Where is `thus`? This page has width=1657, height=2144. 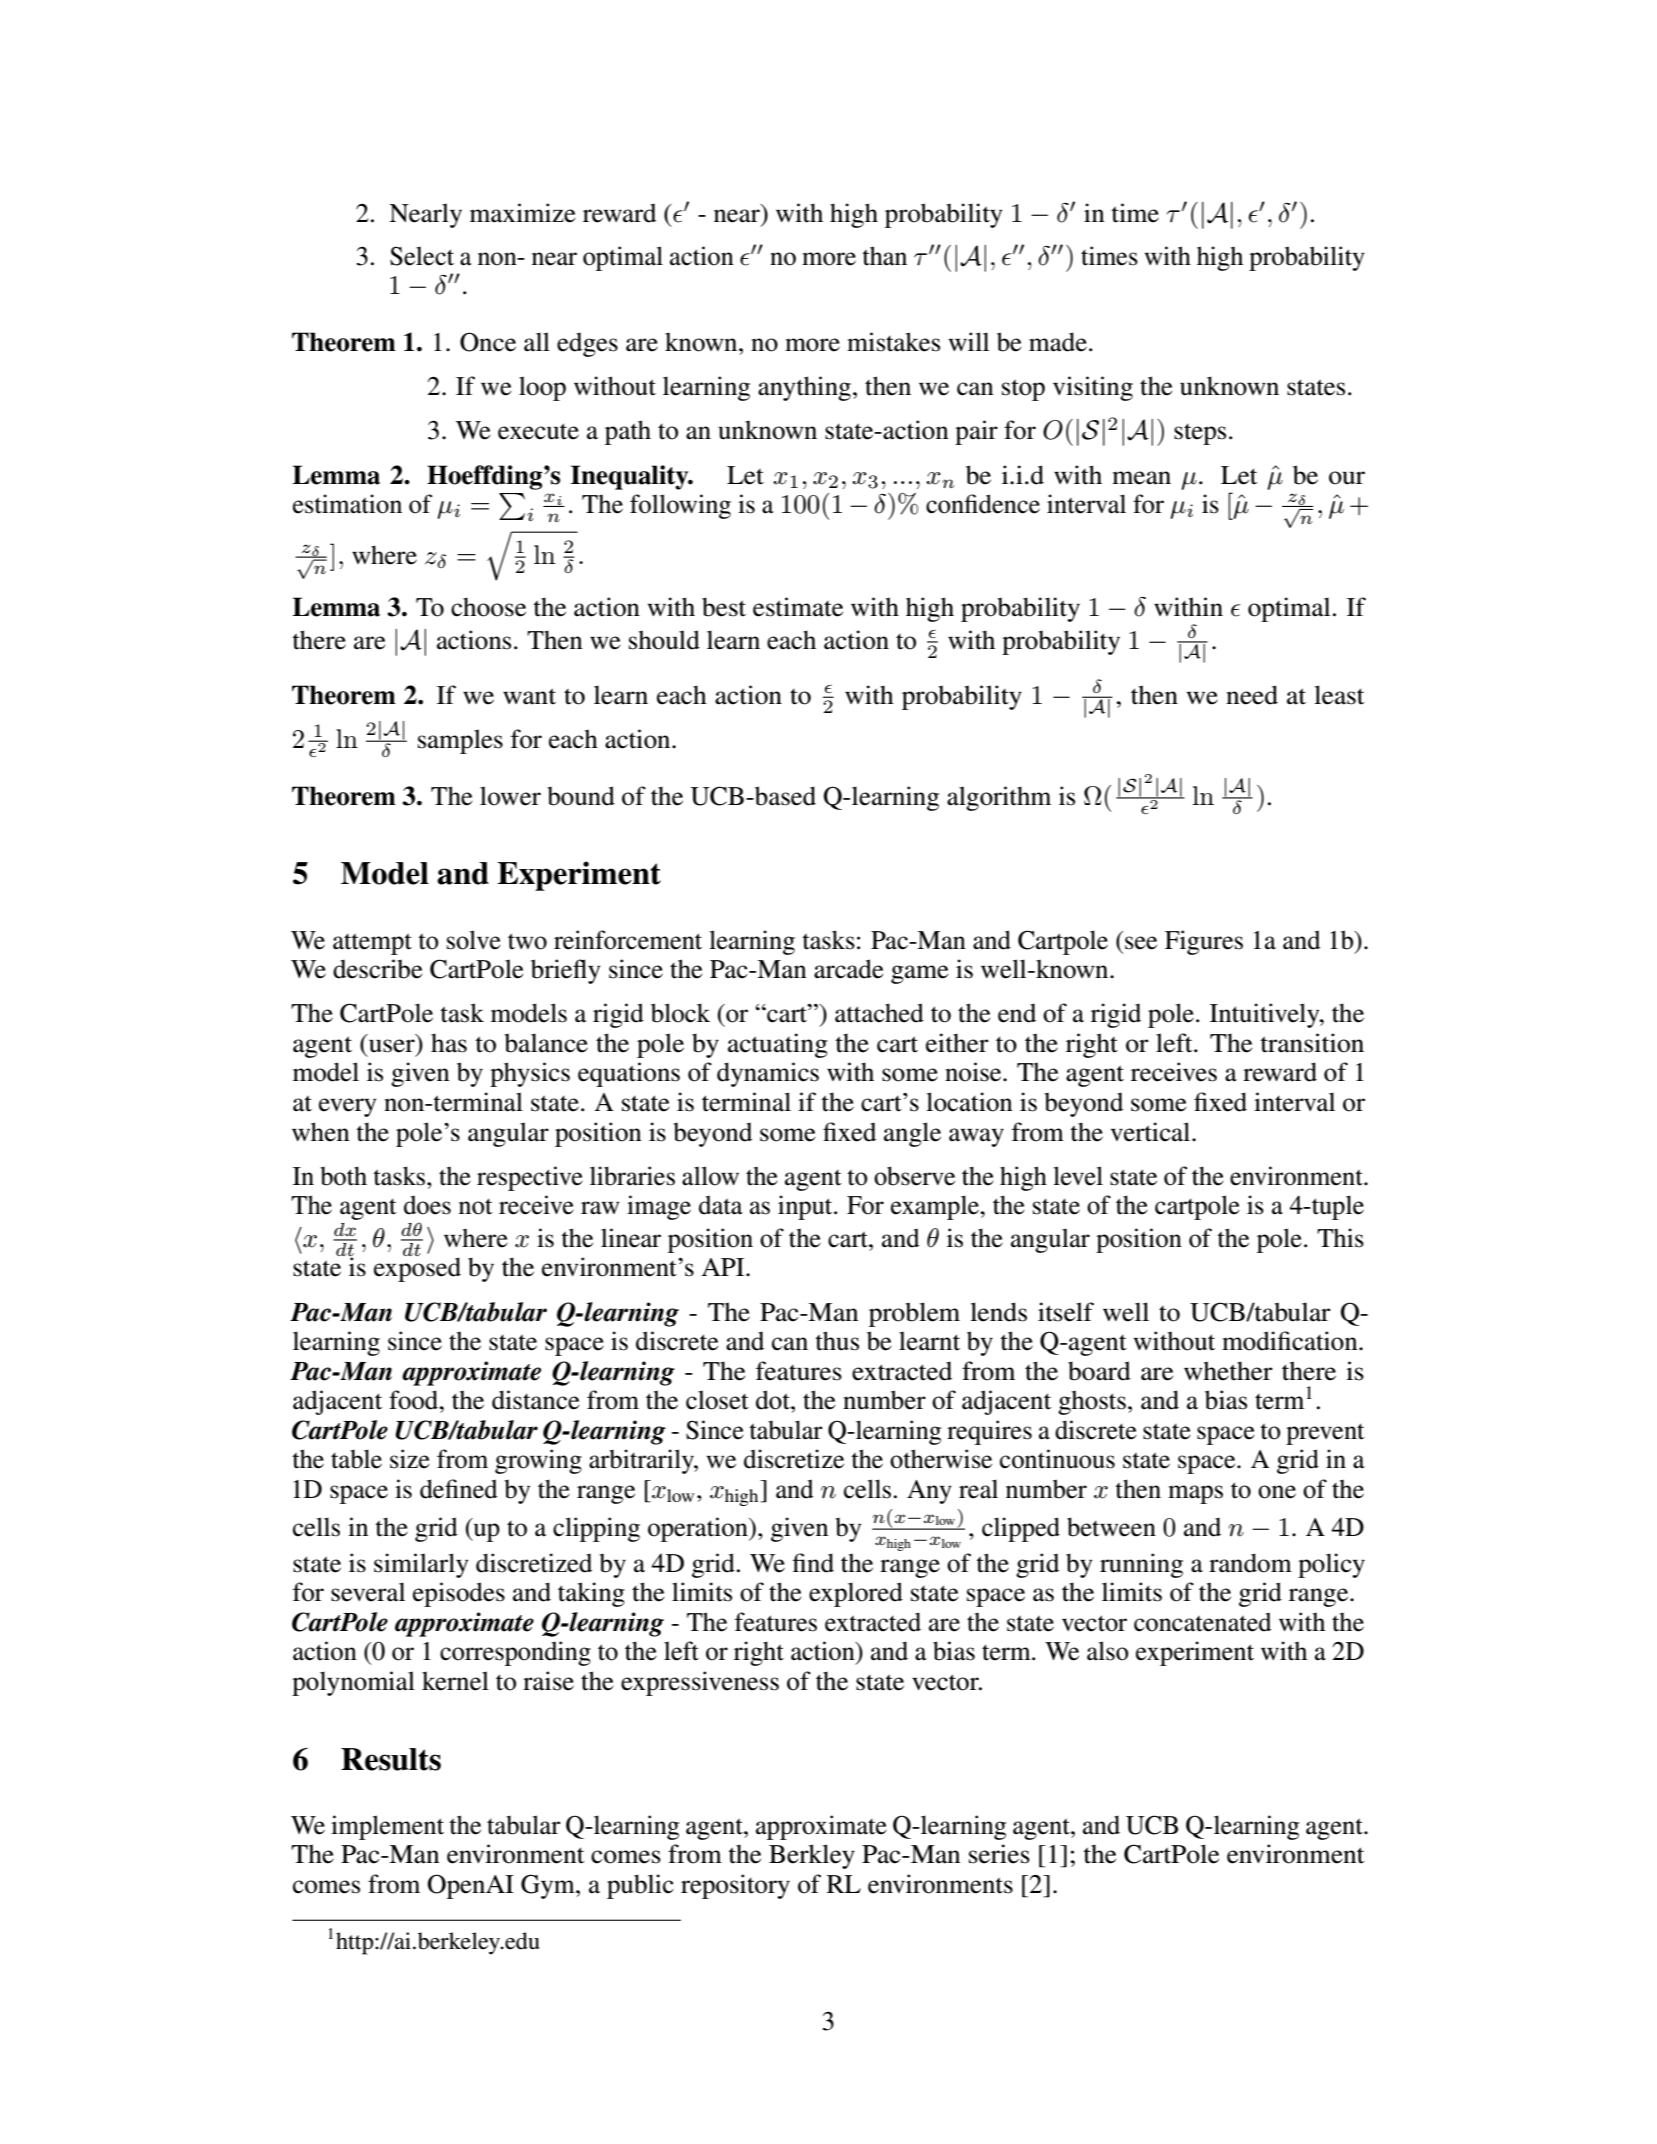 thus is located at coordinates (837, 1341).
